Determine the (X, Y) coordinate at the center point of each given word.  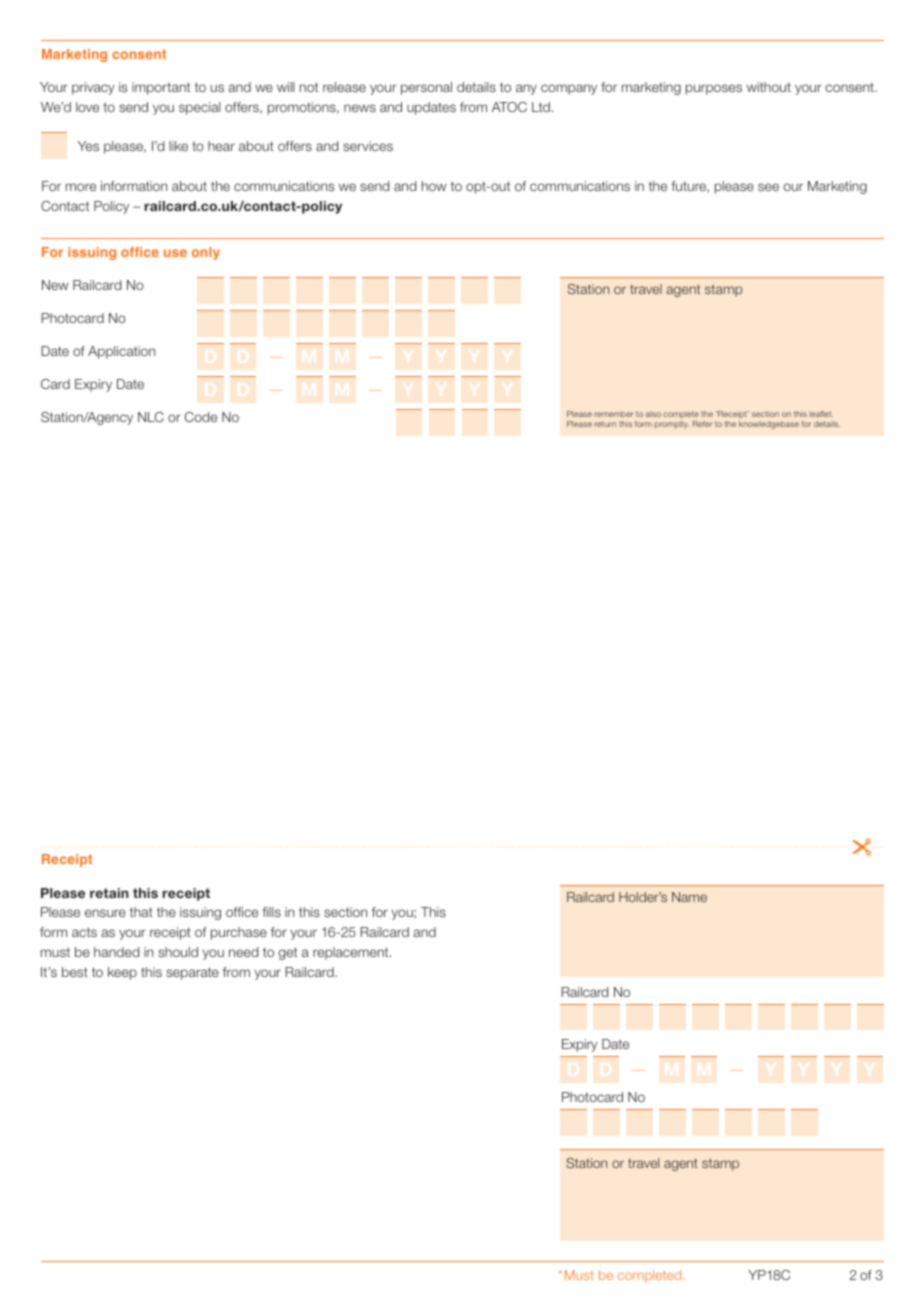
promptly (672, 425)
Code (201, 417)
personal (426, 88)
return (605, 424)
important (161, 88)
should (178, 952)
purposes (714, 89)
